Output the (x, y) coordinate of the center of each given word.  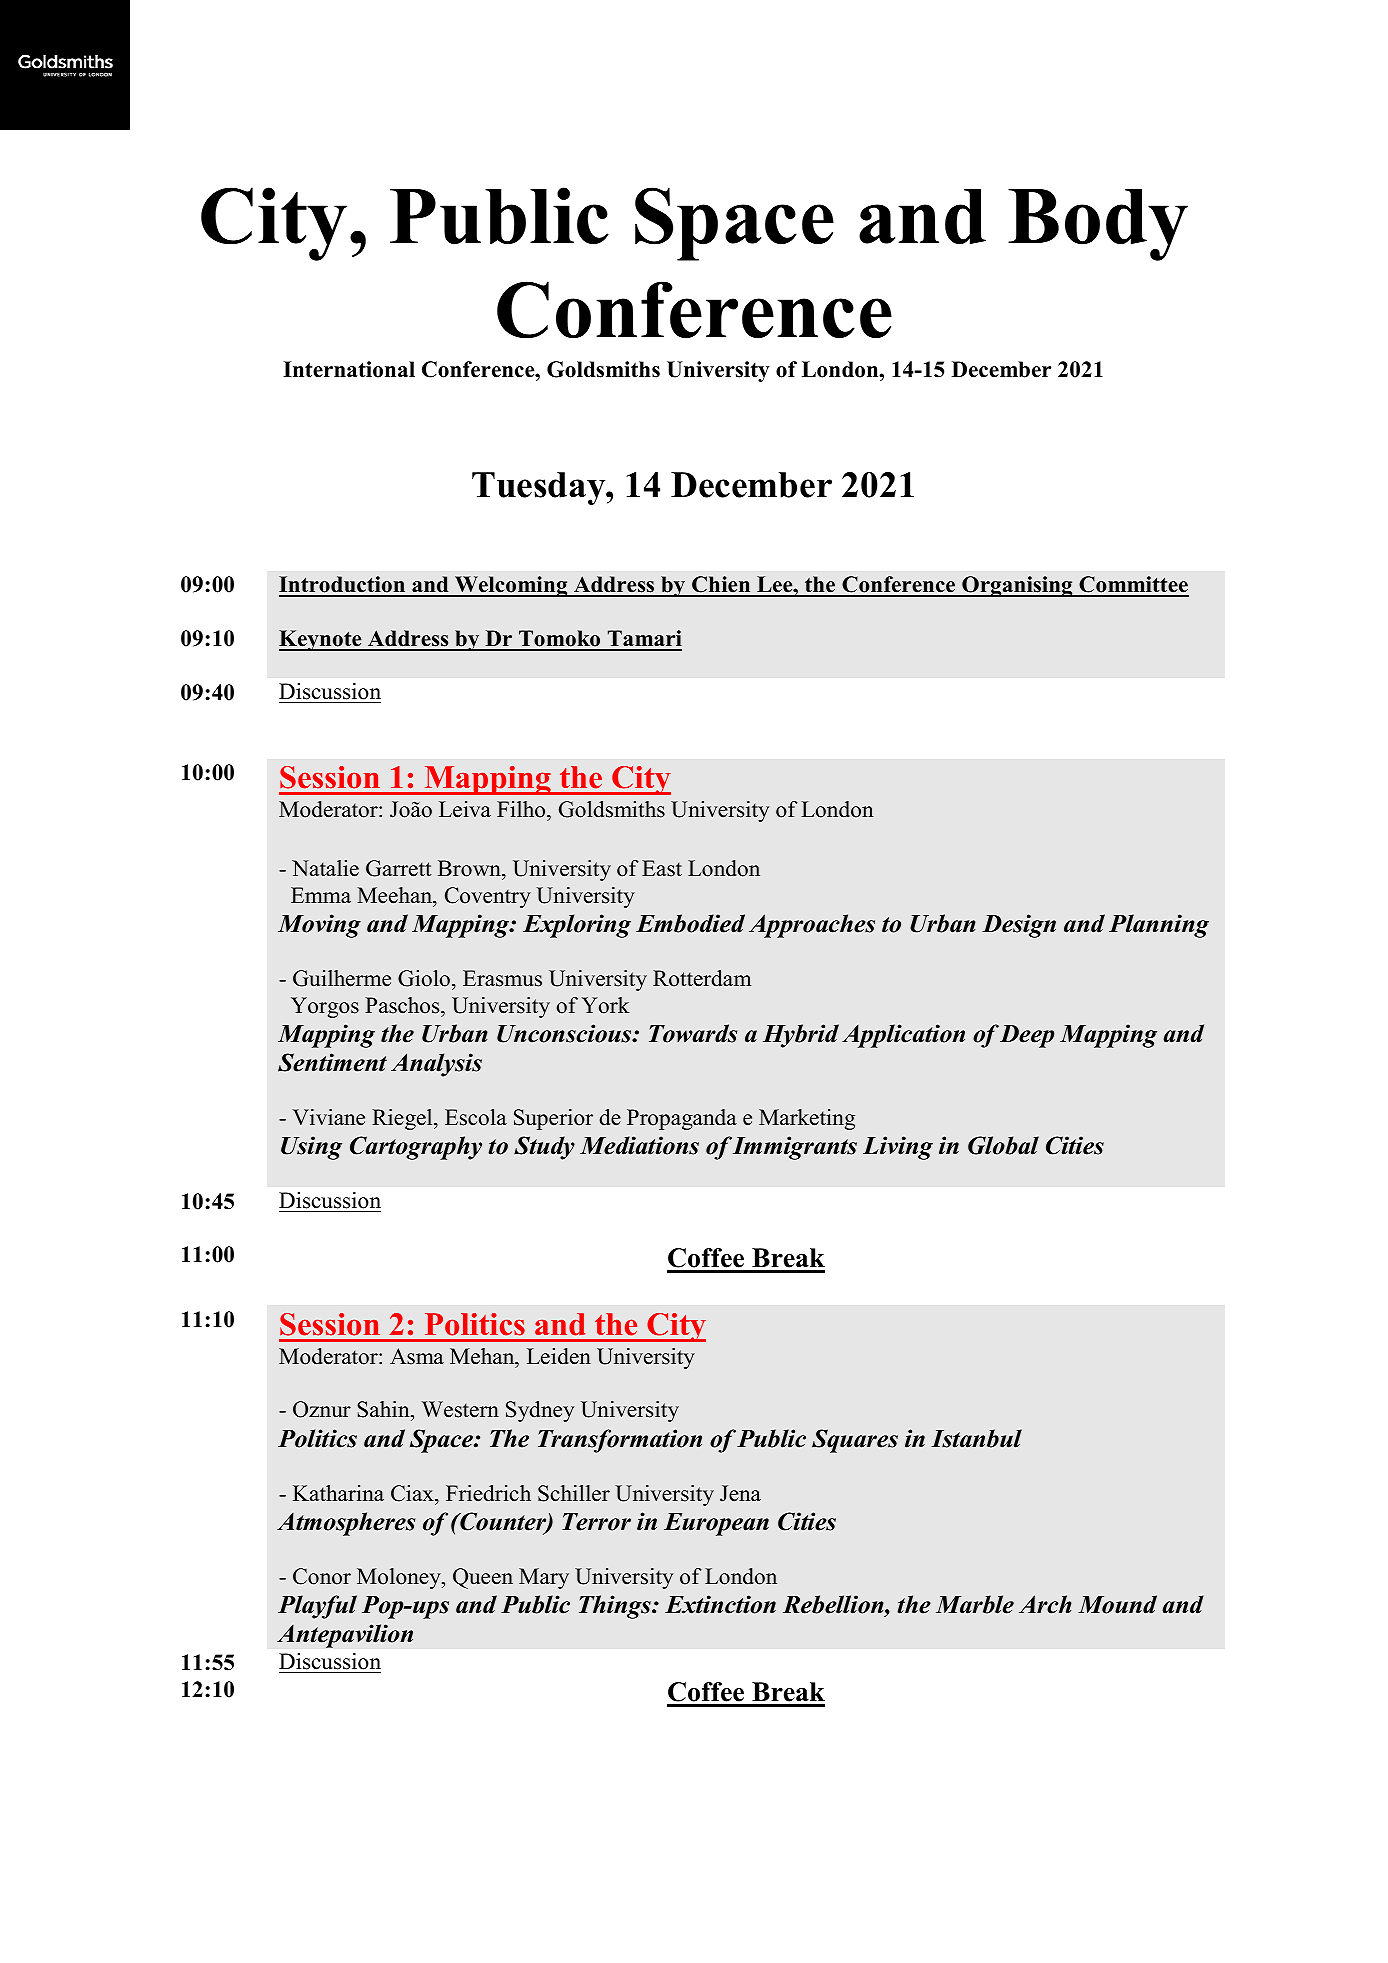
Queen (483, 1578)
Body (1098, 225)
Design (1019, 926)
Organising (1017, 586)
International (349, 369)
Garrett (398, 868)
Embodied (690, 923)
